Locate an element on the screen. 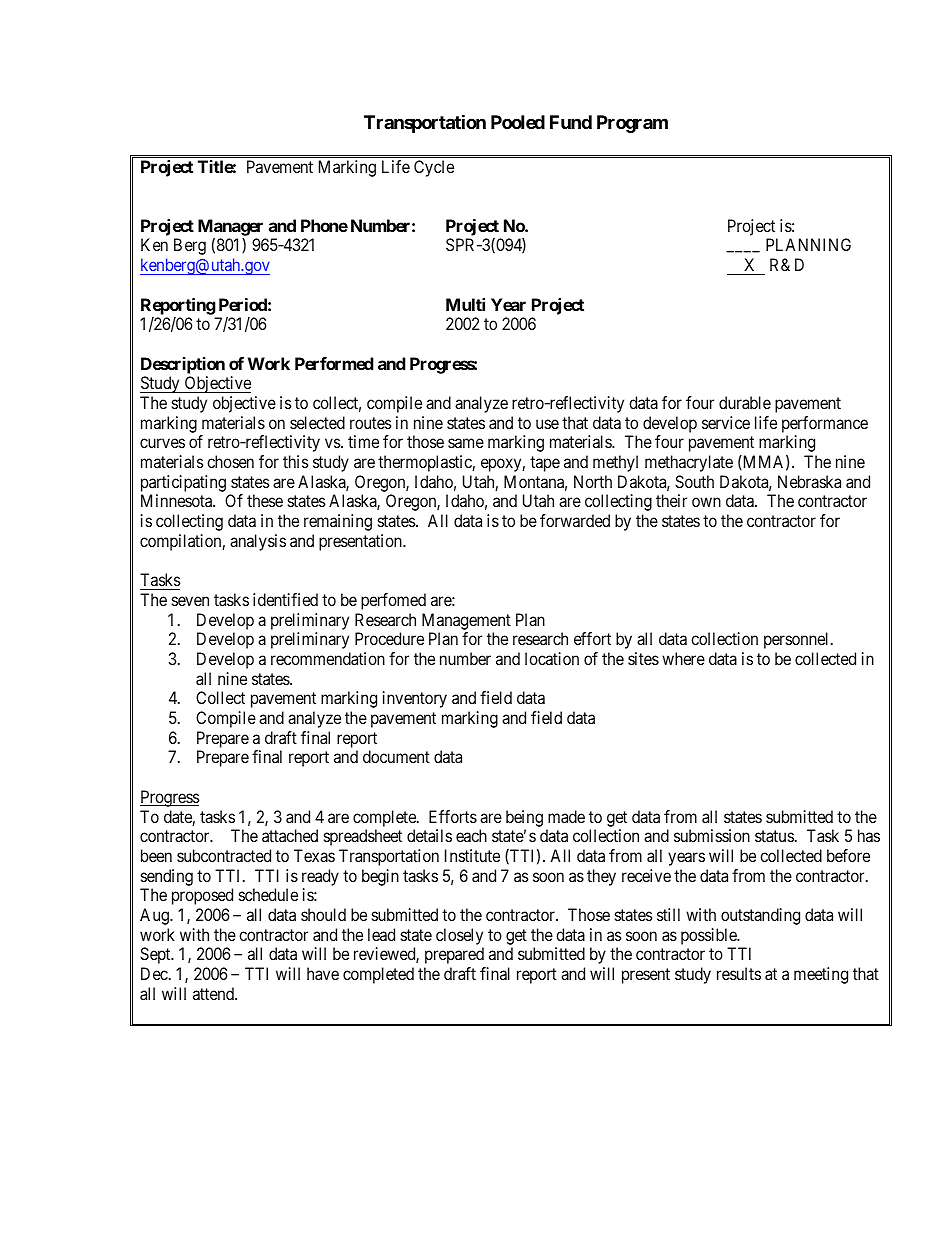 The height and width of the screenshot is (1233, 952). durable is located at coordinates (745, 402).
